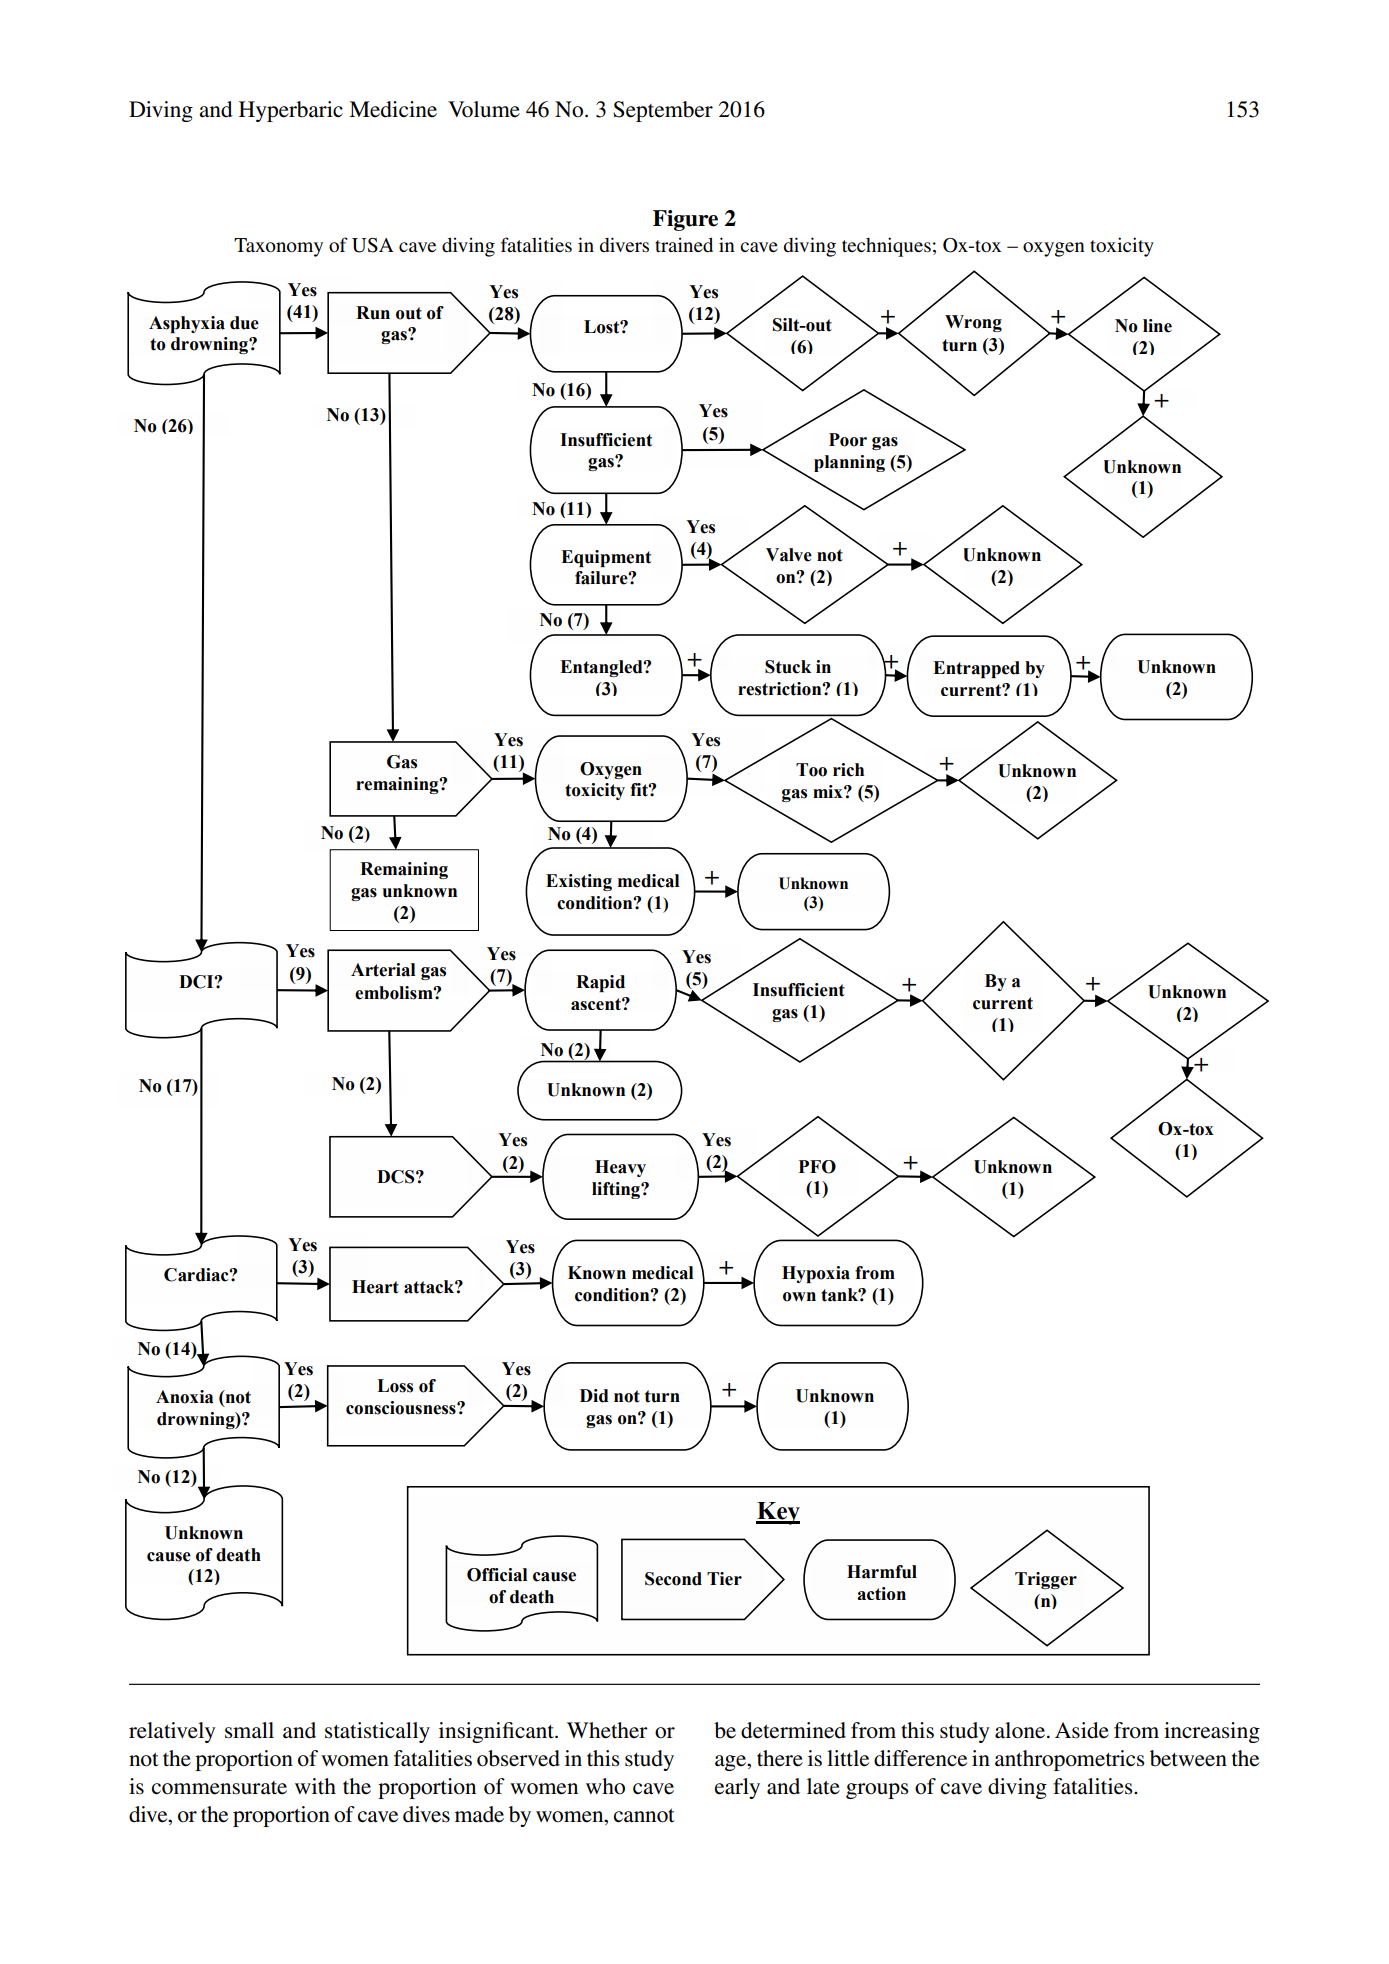 This page has height=1964, width=1389. Describe the element at coordinates (315, 1786) in the page. I see `with` at that location.
